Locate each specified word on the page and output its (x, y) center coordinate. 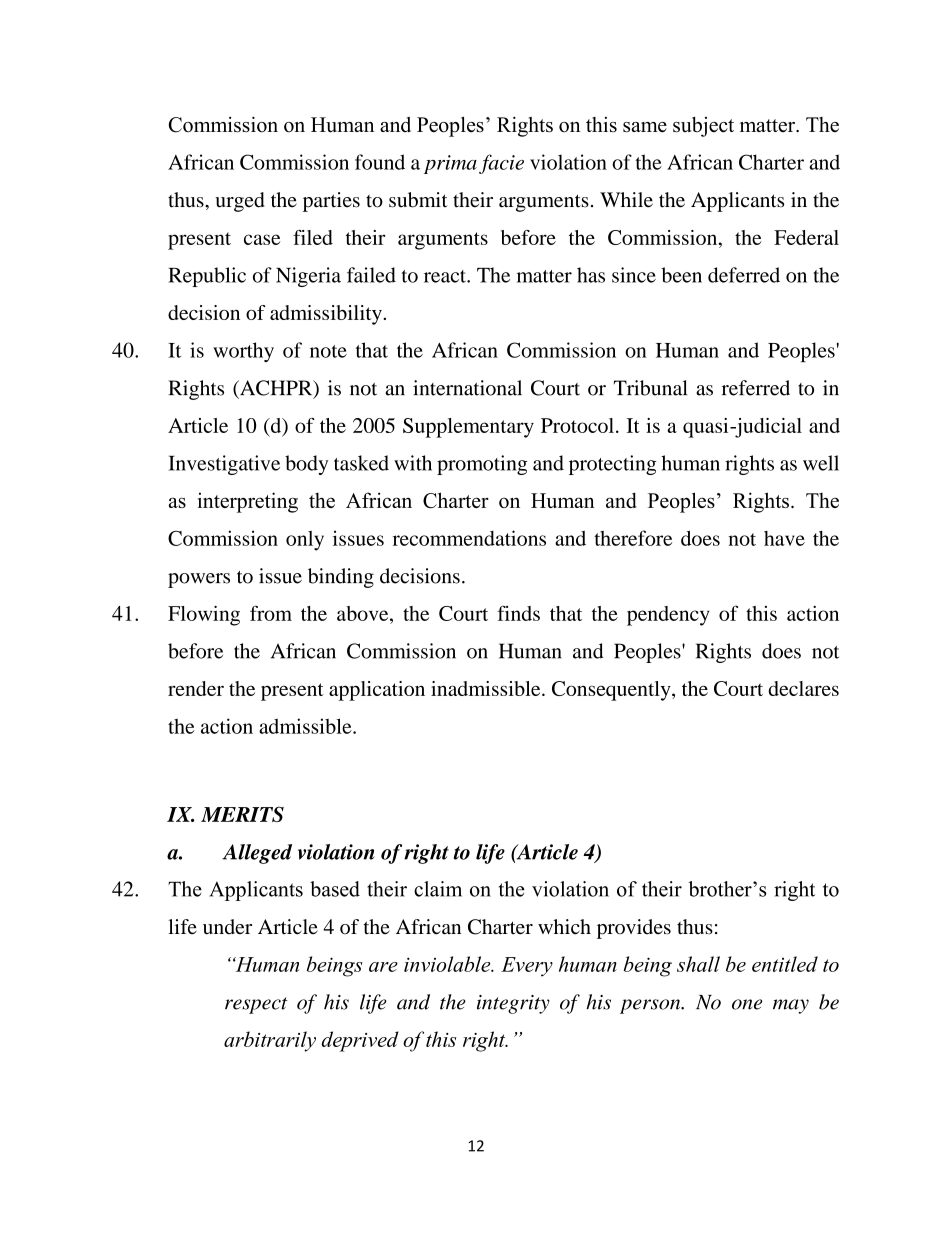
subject (703, 127)
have (784, 538)
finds (518, 613)
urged (239, 202)
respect (256, 1005)
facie (501, 164)
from (271, 613)
